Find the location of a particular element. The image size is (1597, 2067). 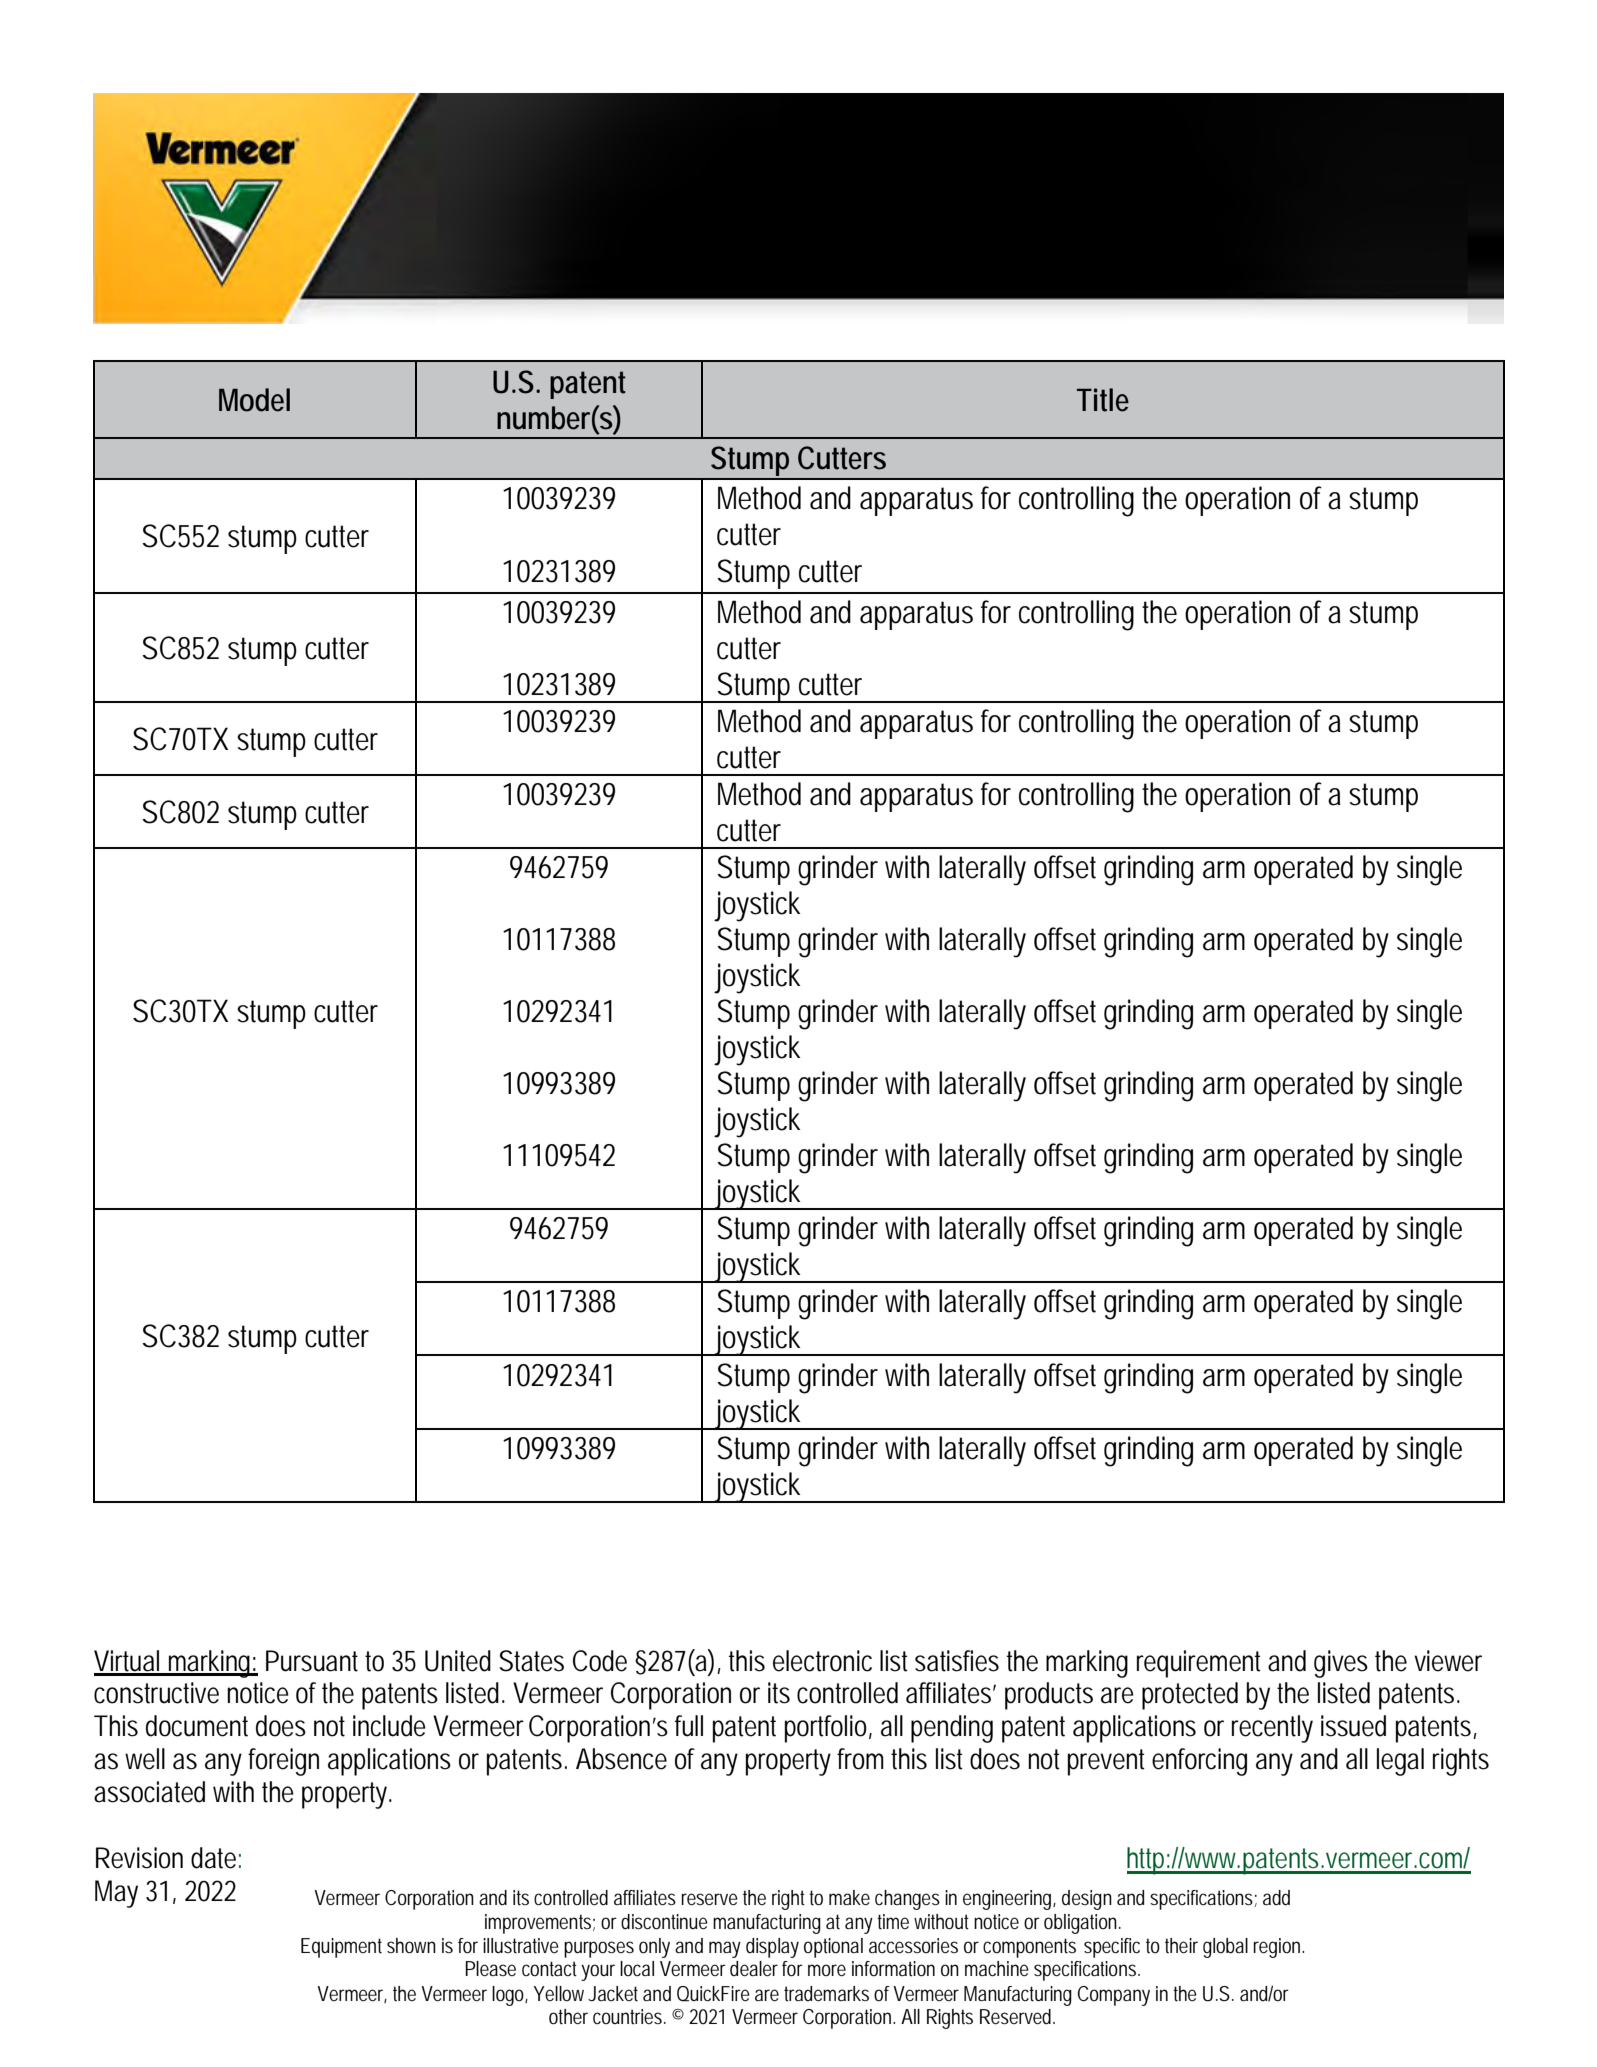

gives is located at coordinates (1341, 1664).
